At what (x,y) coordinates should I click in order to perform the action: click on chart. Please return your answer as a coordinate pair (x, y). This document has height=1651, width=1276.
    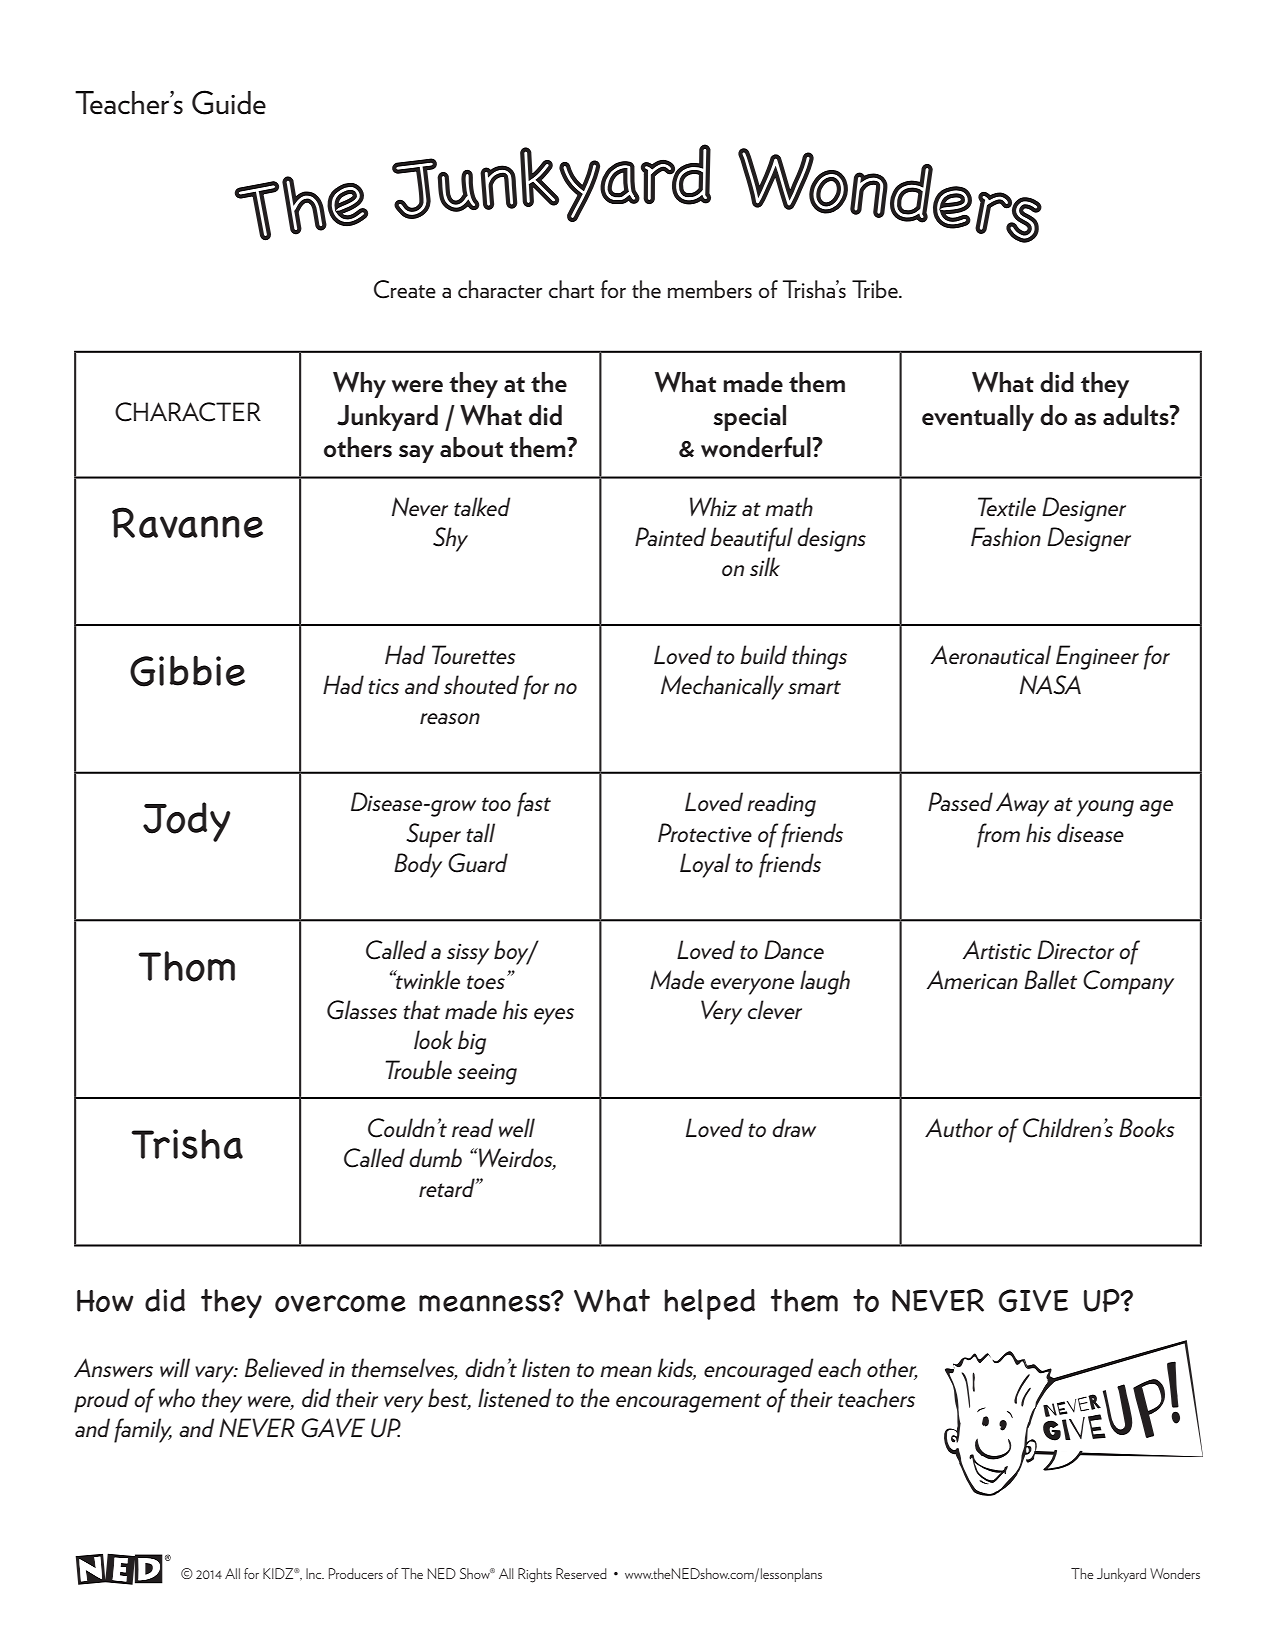
    Looking at the image, I should click on (571, 289).
